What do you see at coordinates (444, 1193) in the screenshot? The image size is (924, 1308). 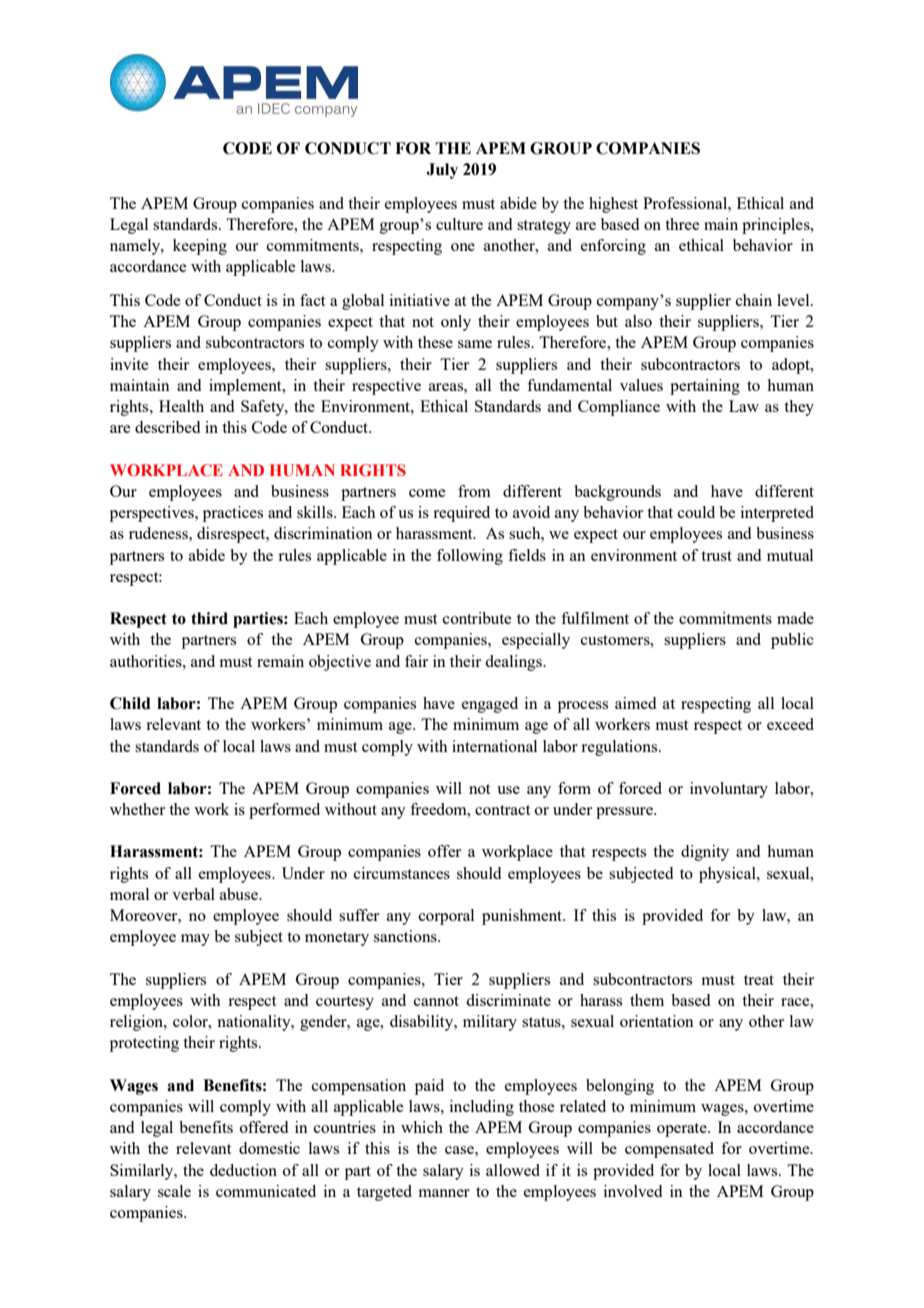 I see `manner` at bounding box center [444, 1193].
